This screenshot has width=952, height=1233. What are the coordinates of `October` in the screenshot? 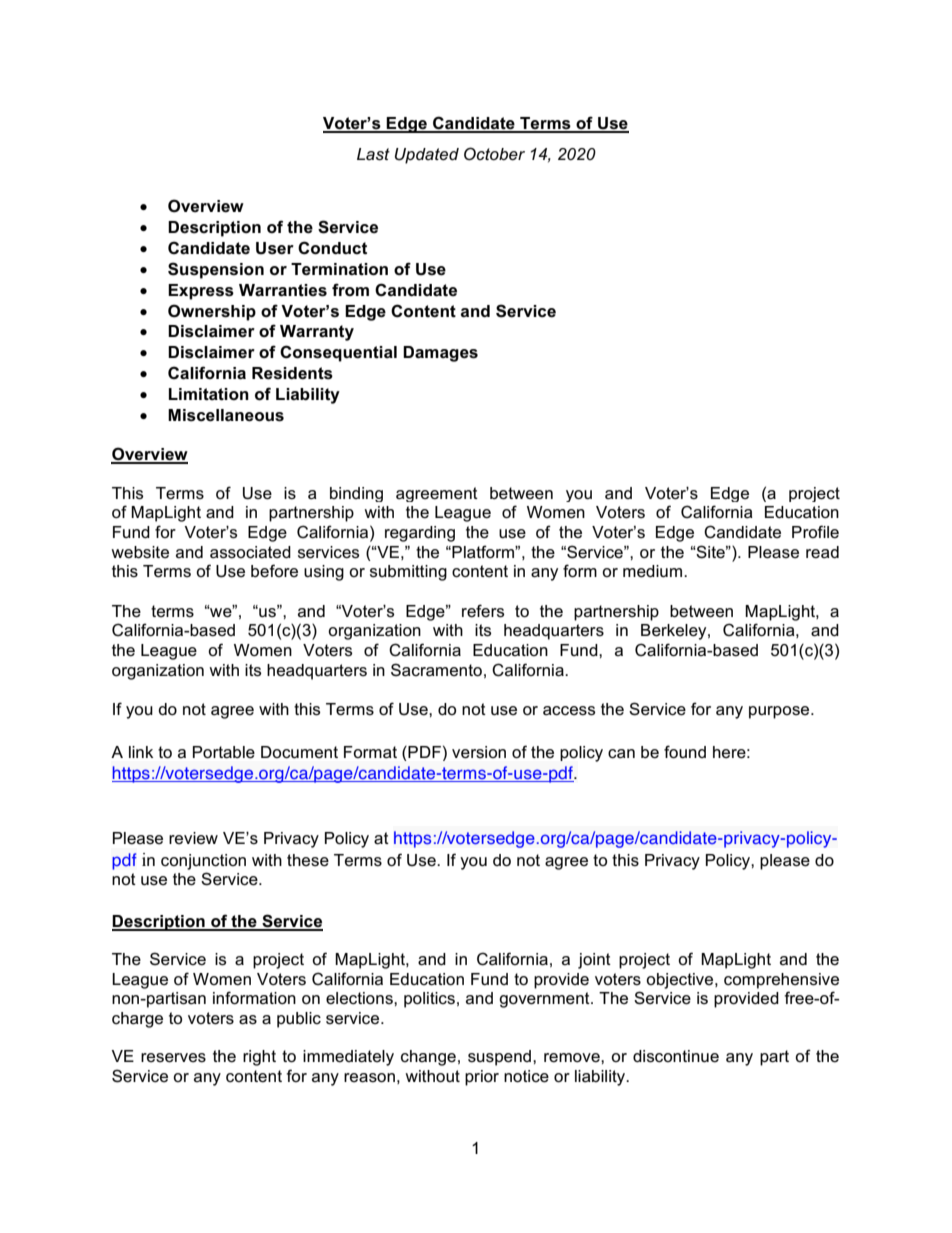 It's located at (494, 153).
